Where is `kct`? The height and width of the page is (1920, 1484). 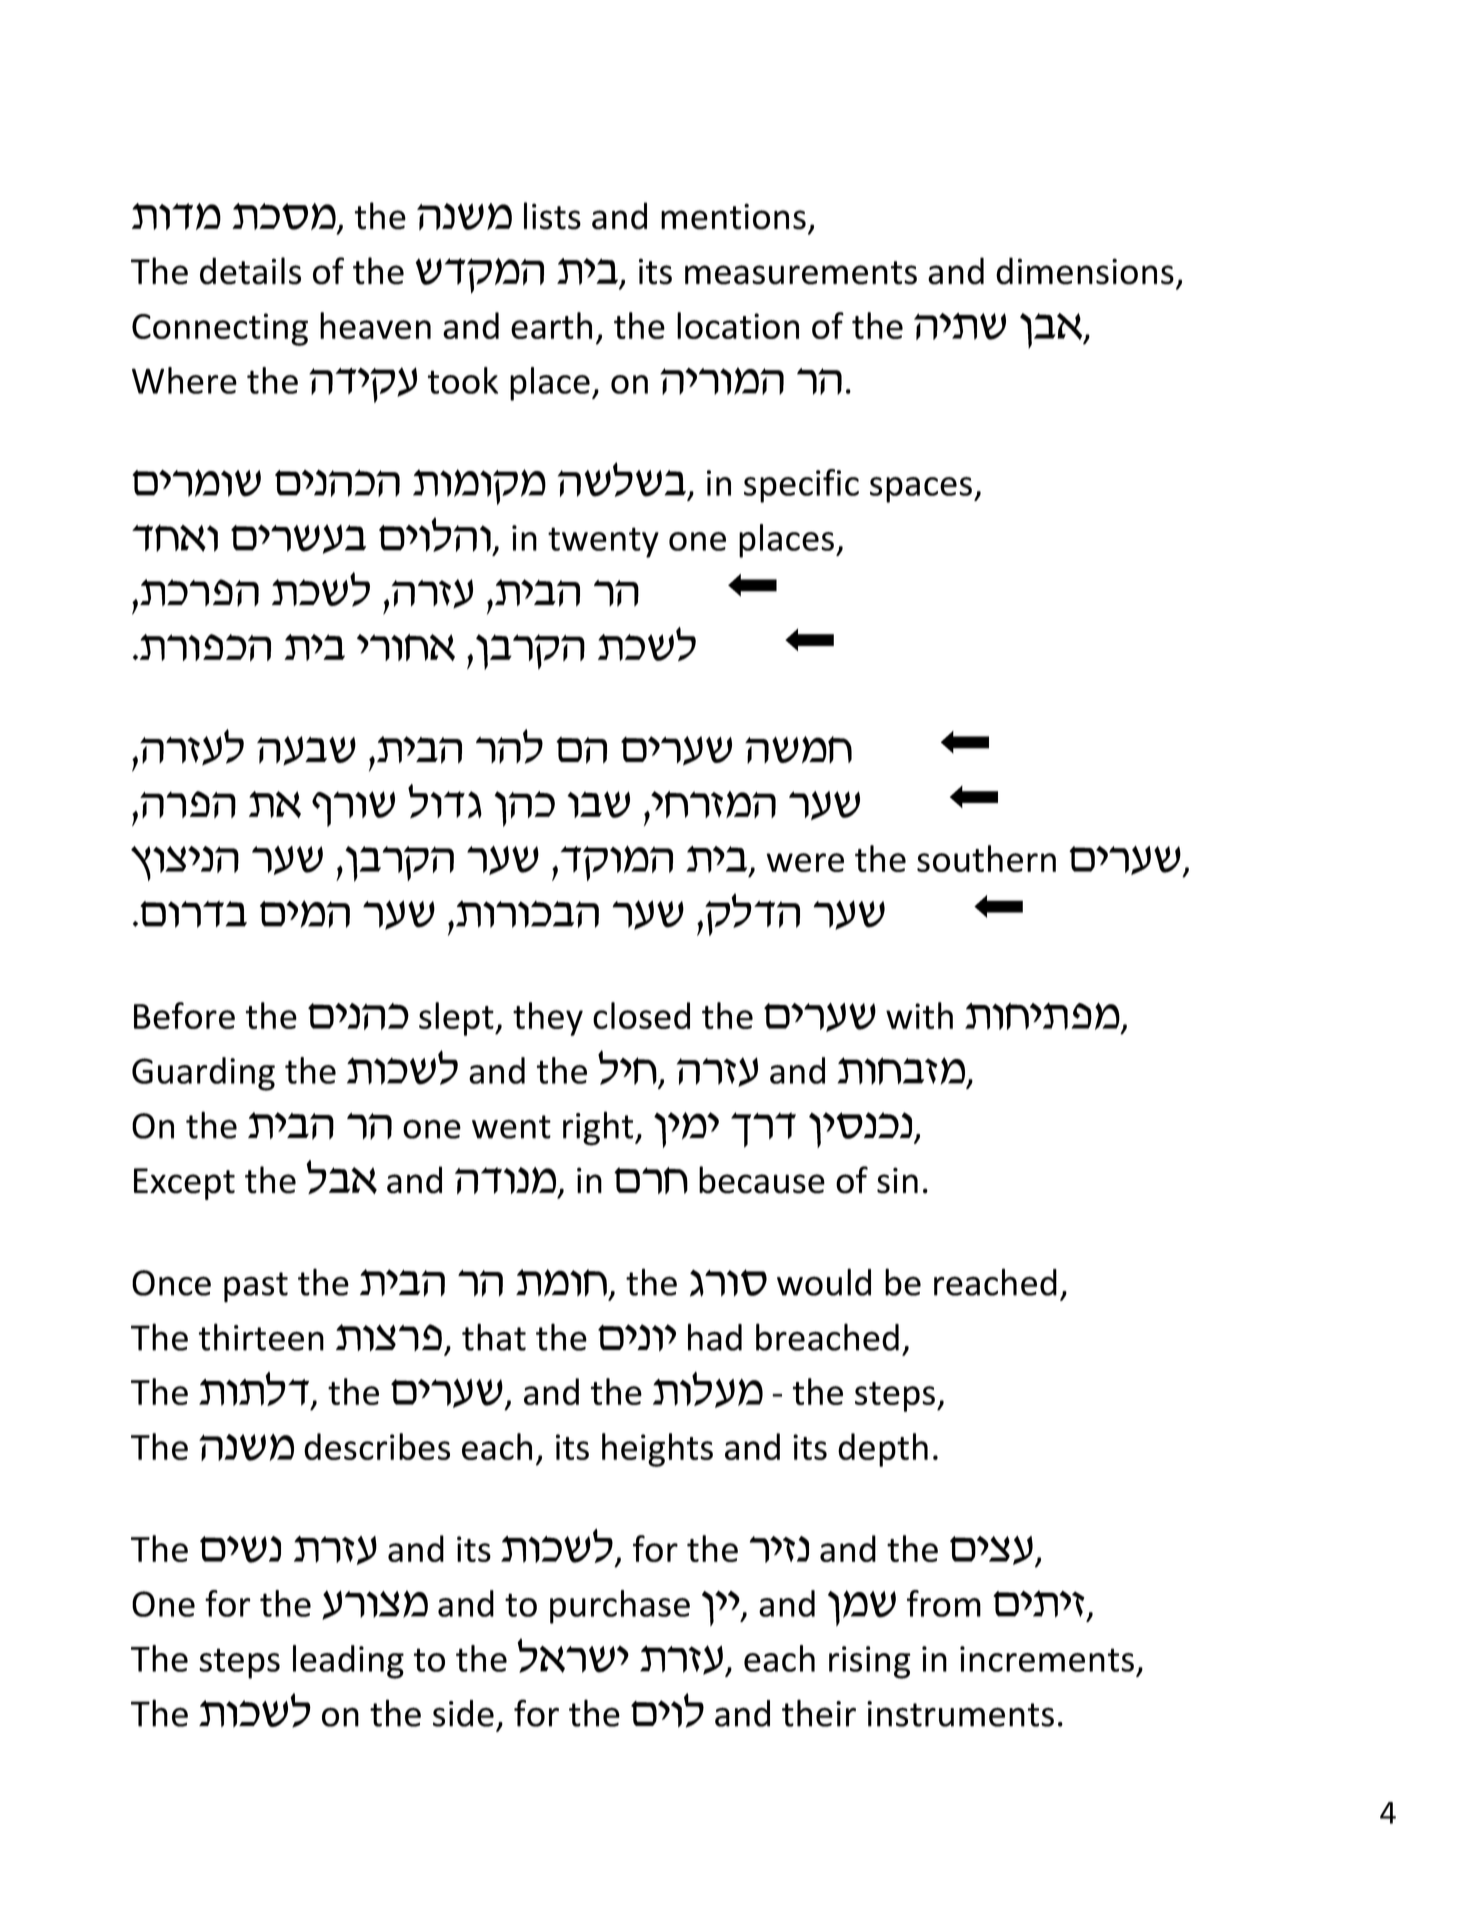 kct is located at coordinates (341, 1177).
